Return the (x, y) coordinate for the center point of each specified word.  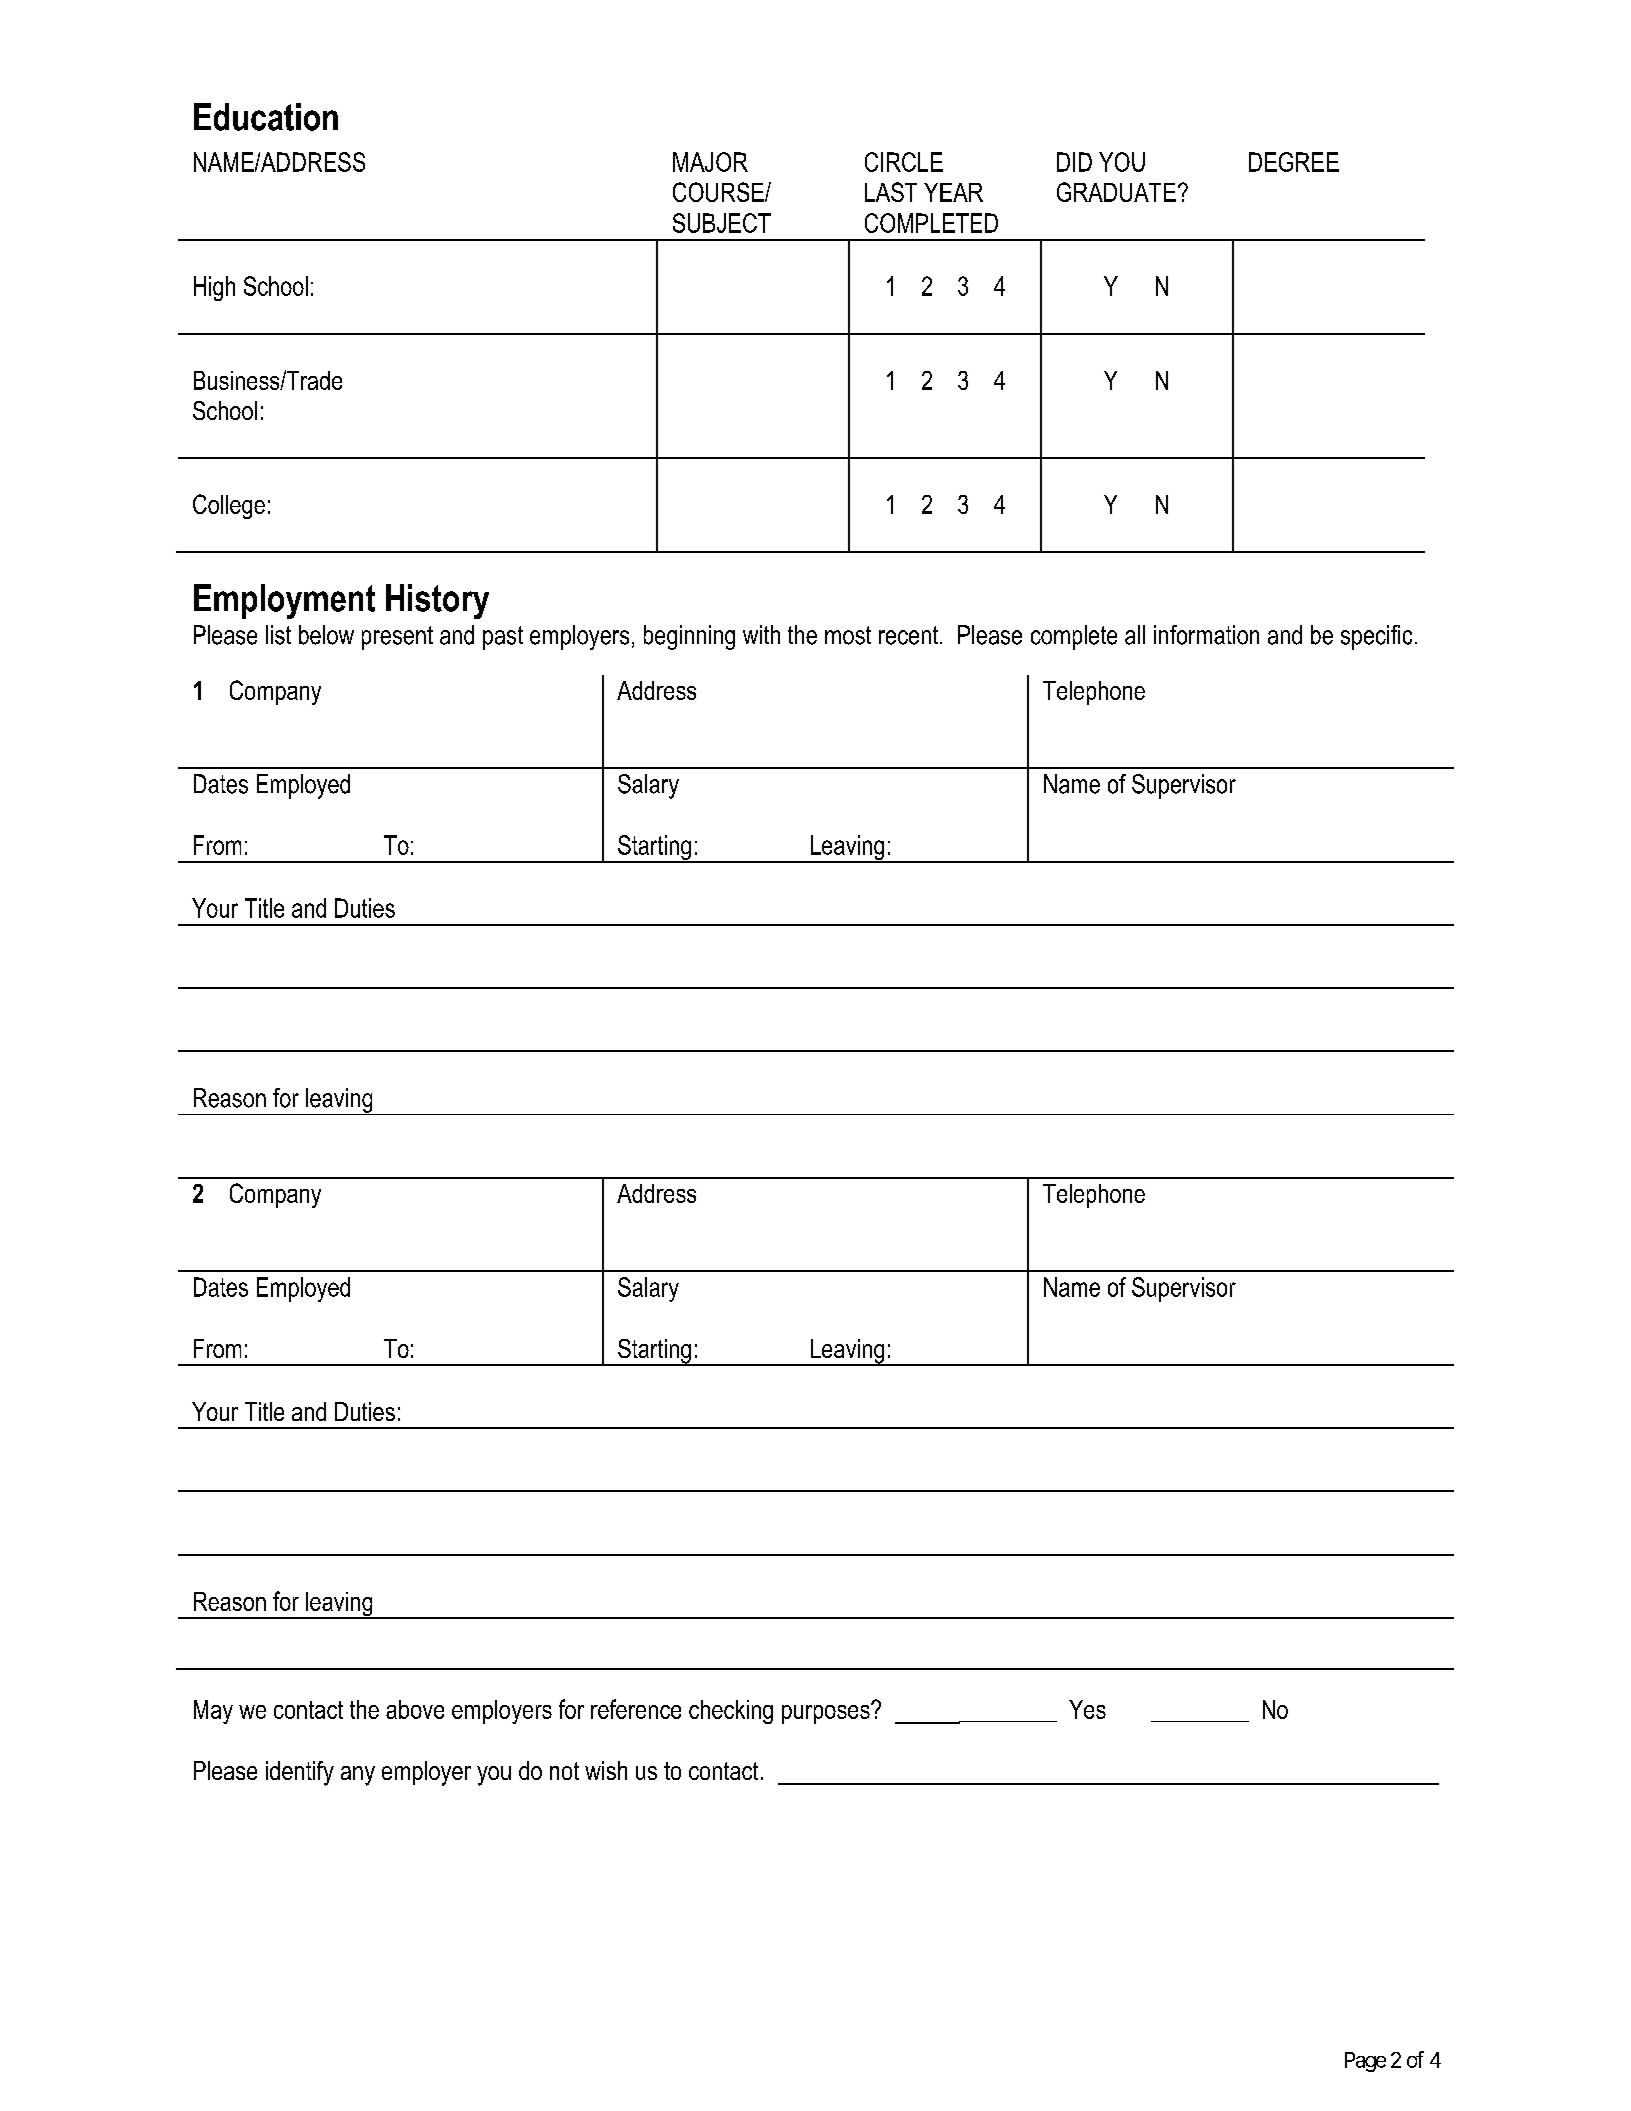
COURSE (719, 192)
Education (266, 117)
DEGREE (1294, 162)
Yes (1087, 1709)
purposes (827, 1713)
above (415, 1709)
